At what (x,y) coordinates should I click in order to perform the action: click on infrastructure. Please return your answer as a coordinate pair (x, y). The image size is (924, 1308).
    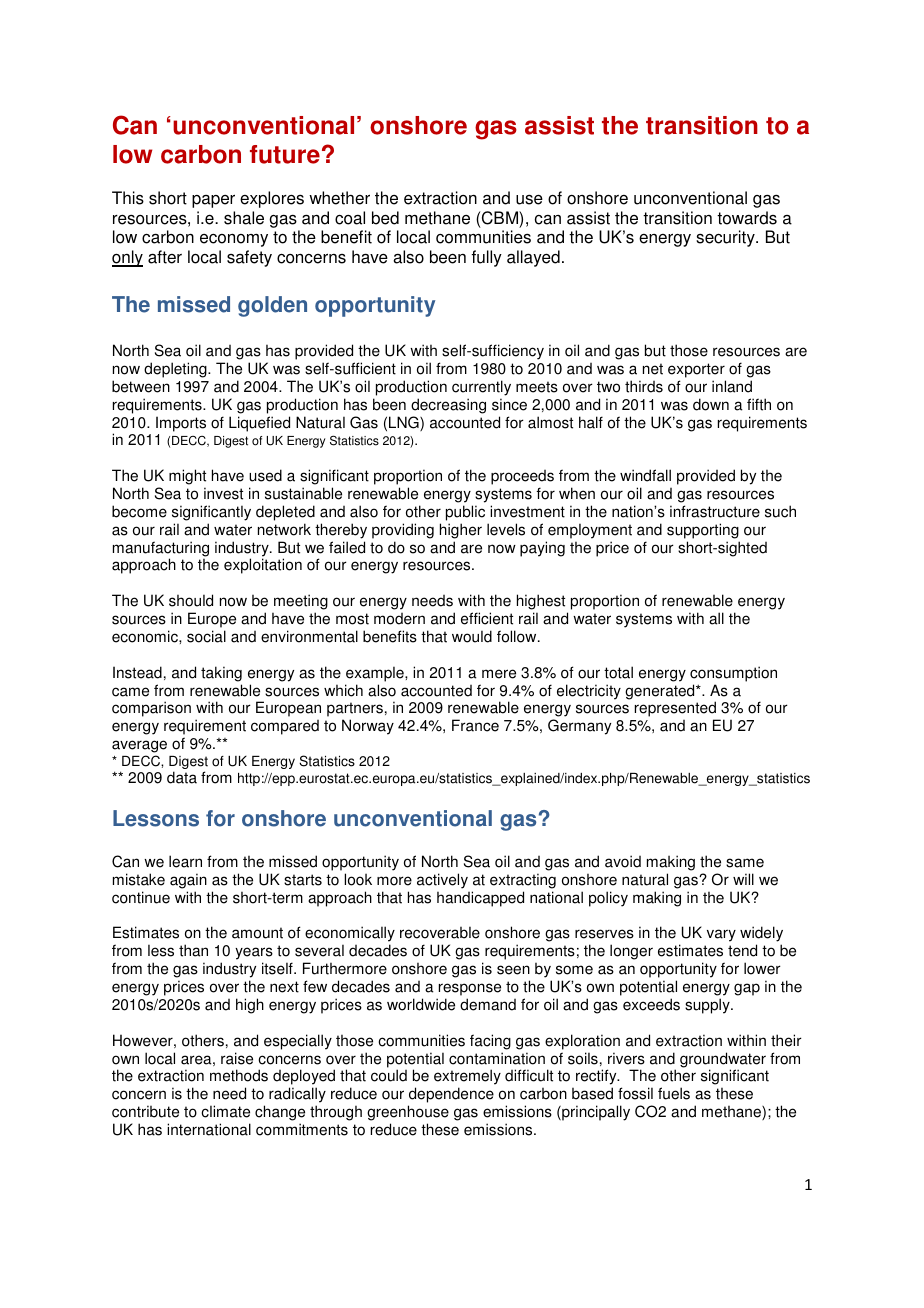
    Looking at the image, I should click on (715, 511).
